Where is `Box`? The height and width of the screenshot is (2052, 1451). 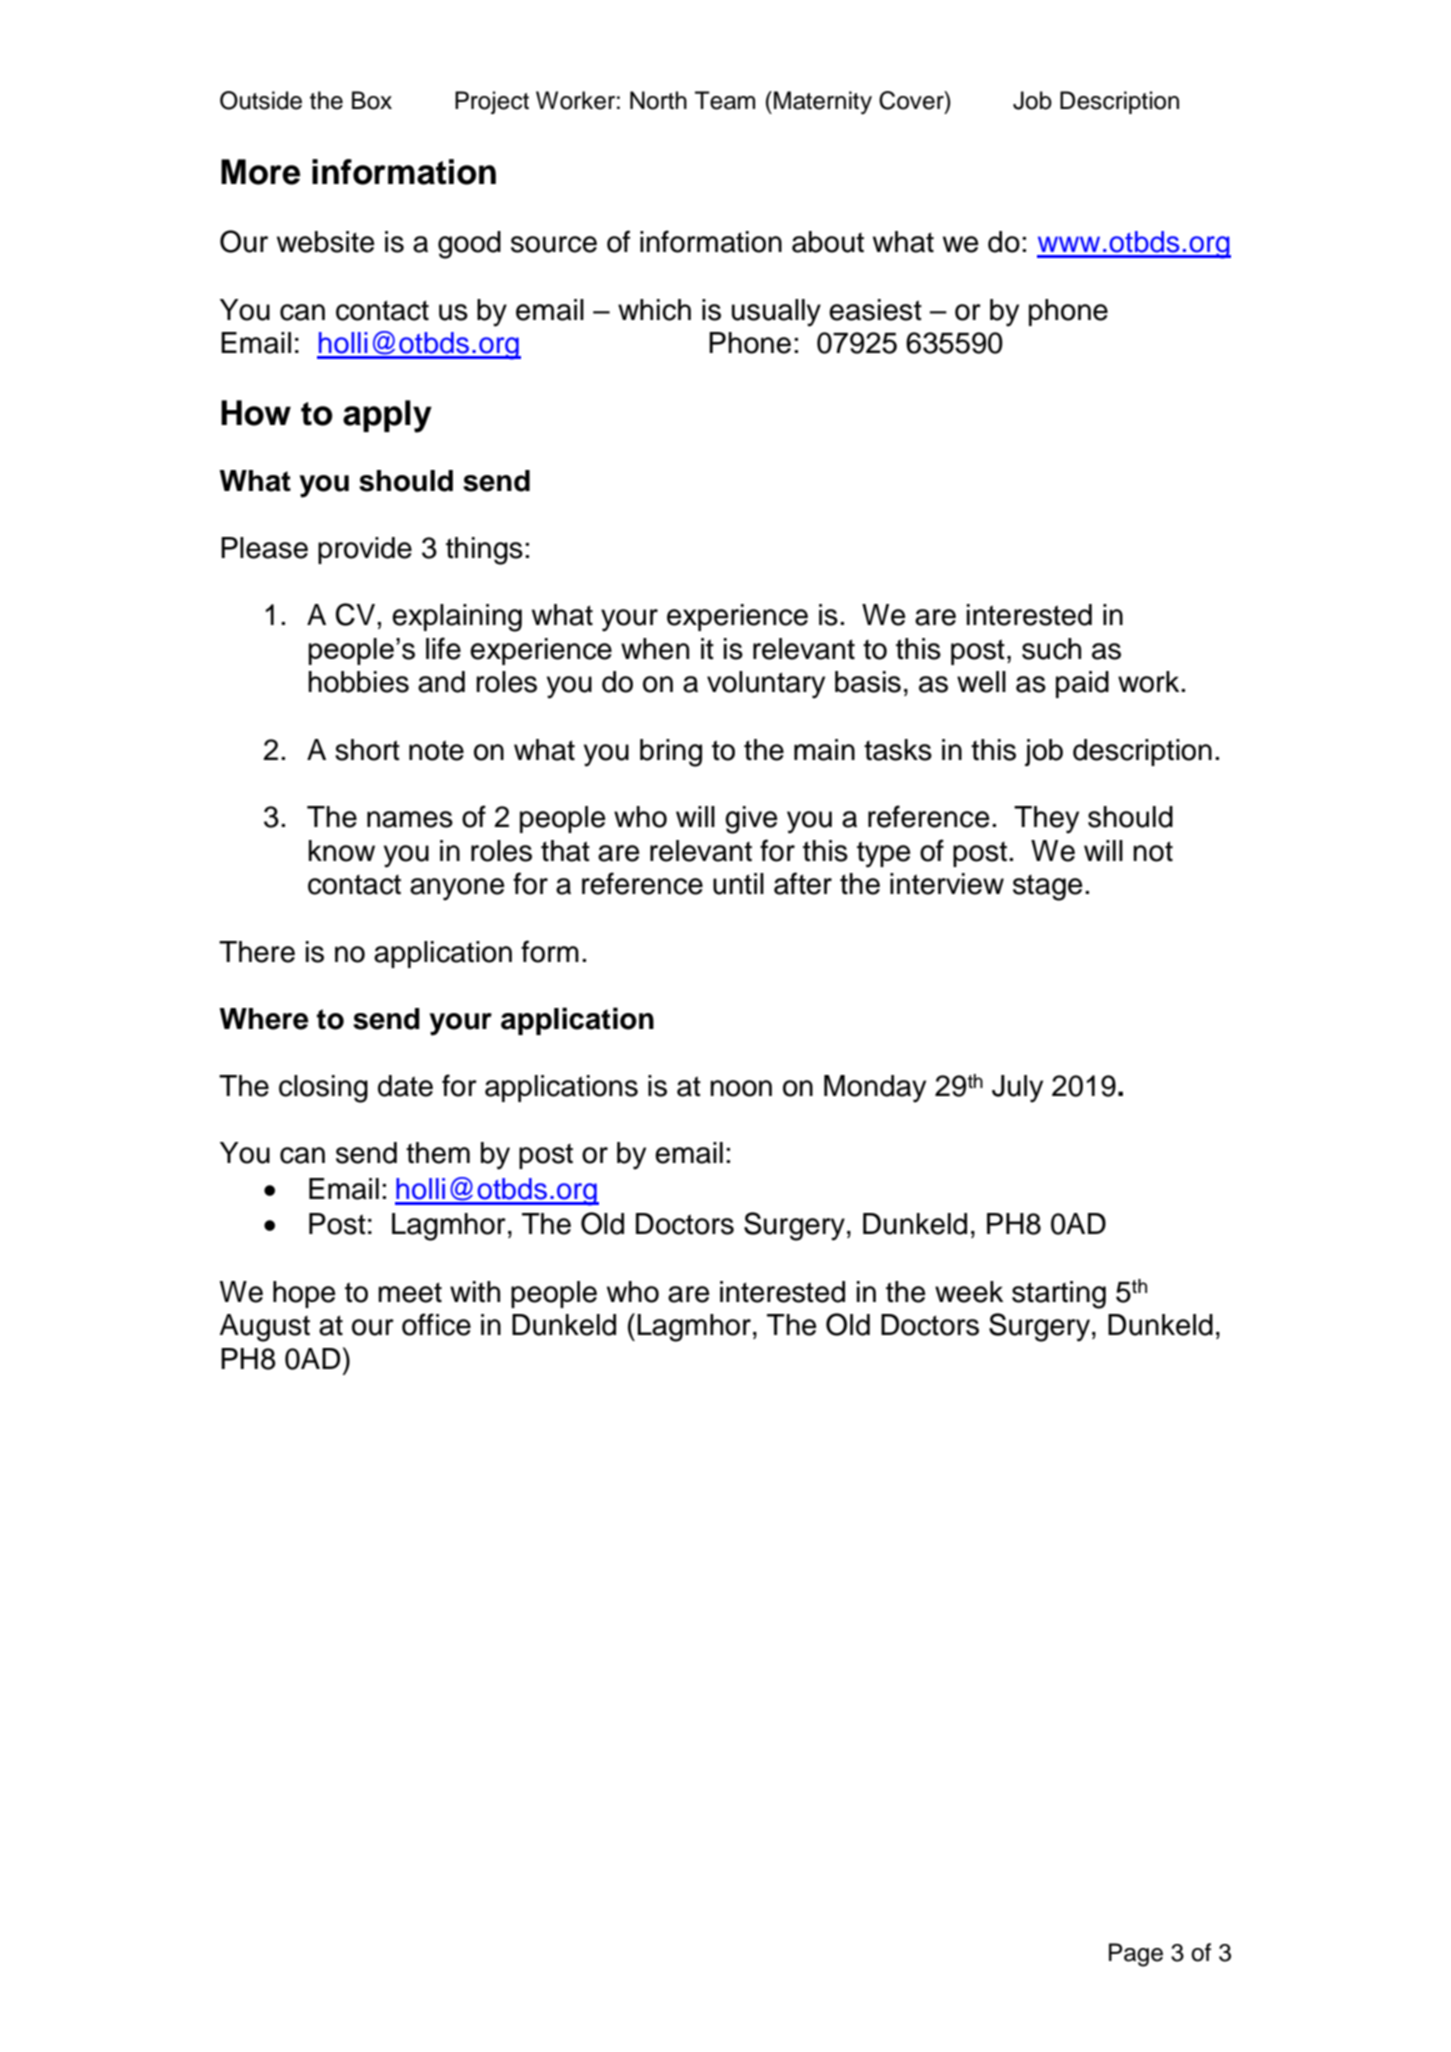 Box is located at coordinates (372, 100).
